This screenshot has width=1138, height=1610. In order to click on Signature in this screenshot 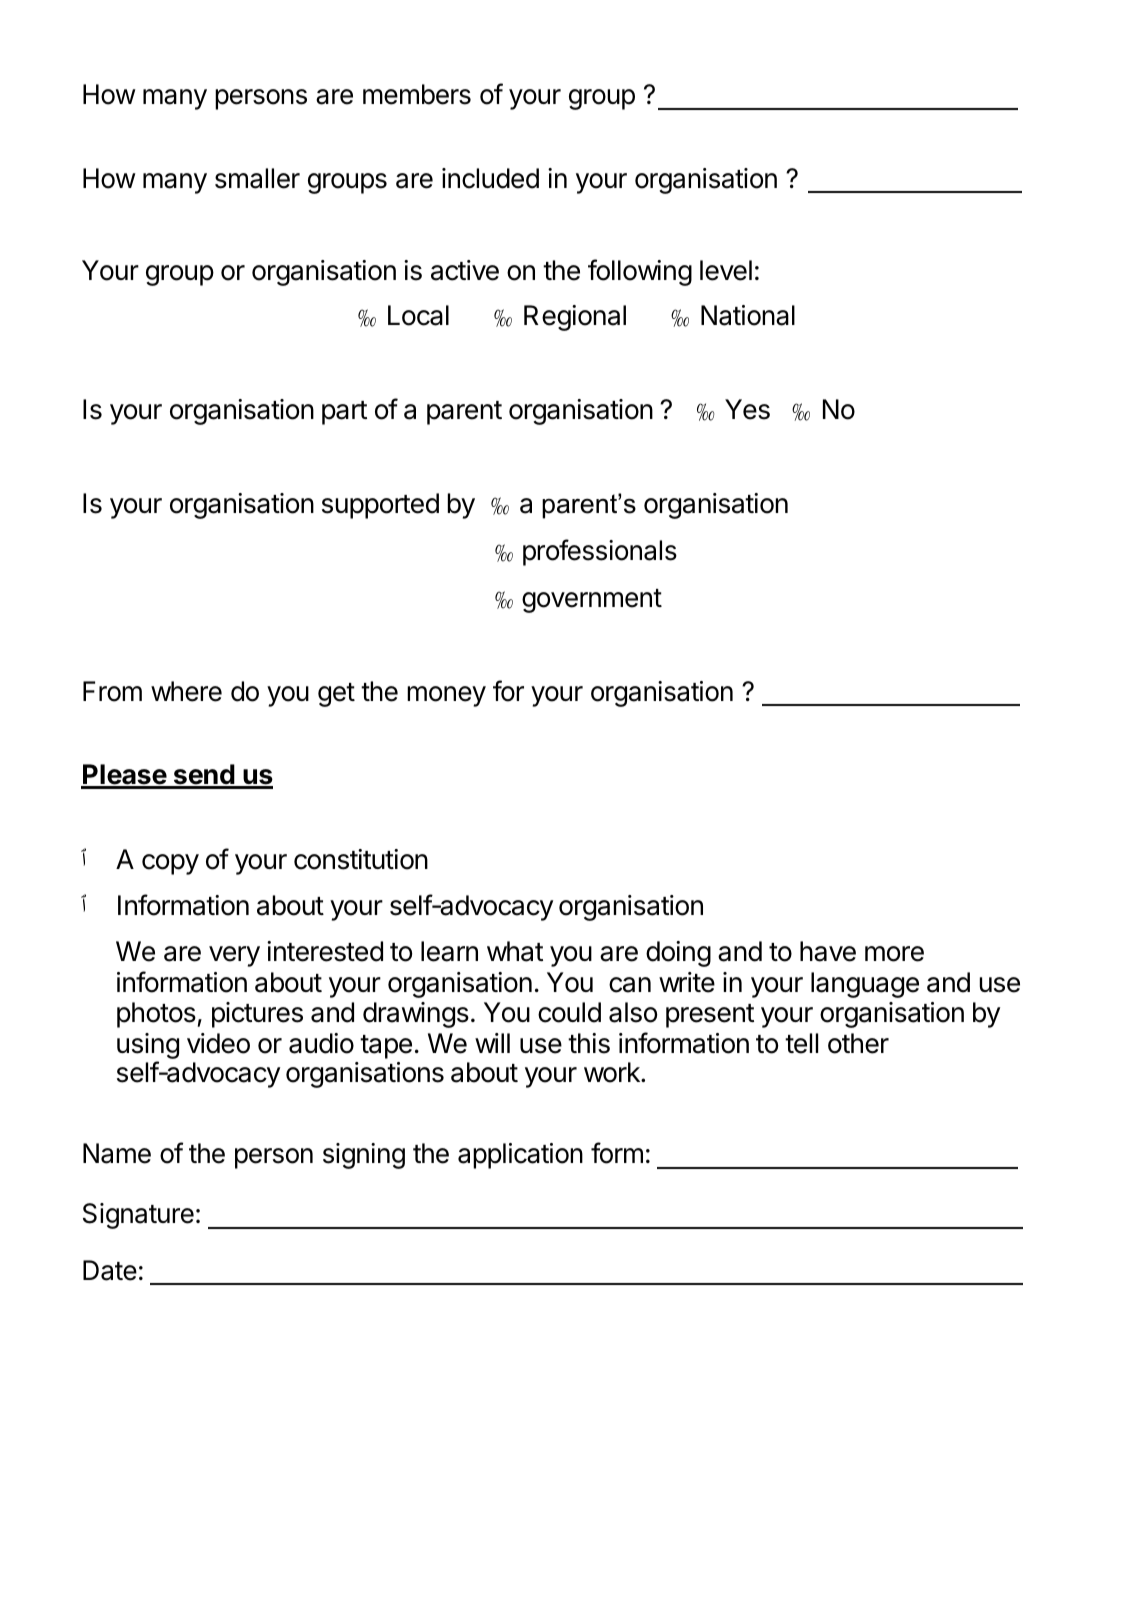, I will do `click(138, 1216)`.
